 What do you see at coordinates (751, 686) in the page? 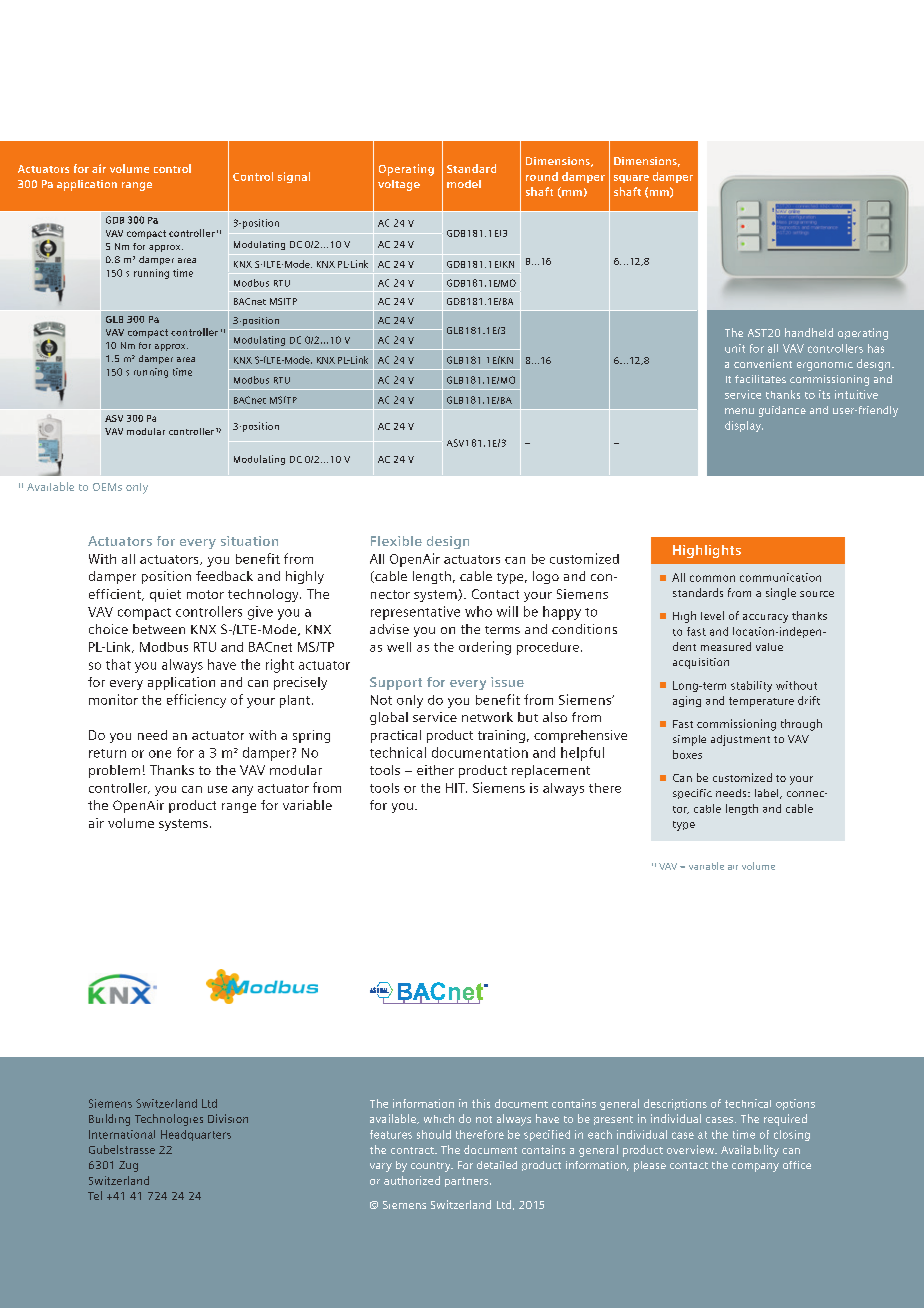
I see `stability` at bounding box center [751, 686].
